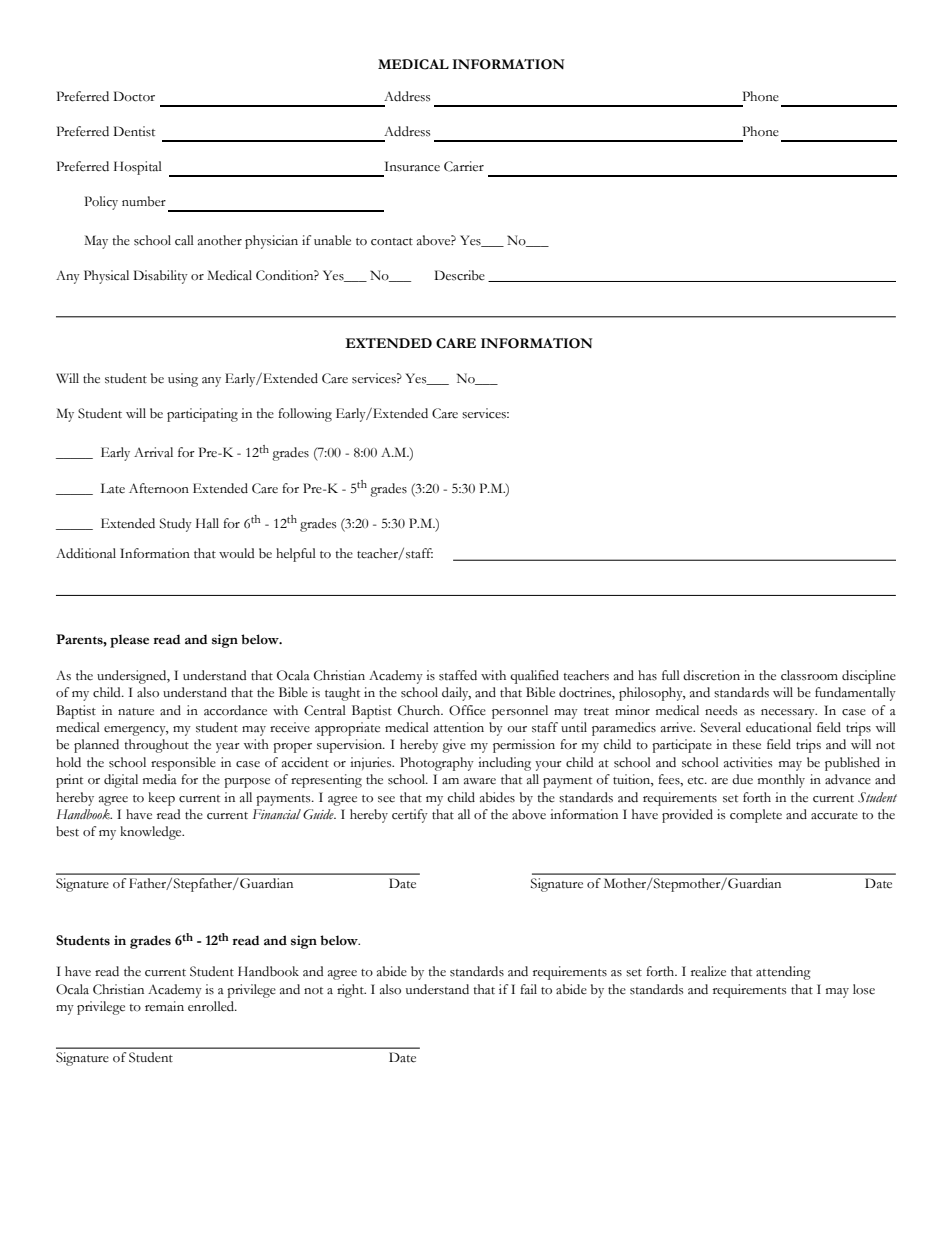 The image size is (952, 1233). I want to click on activities, so click(748, 762).
